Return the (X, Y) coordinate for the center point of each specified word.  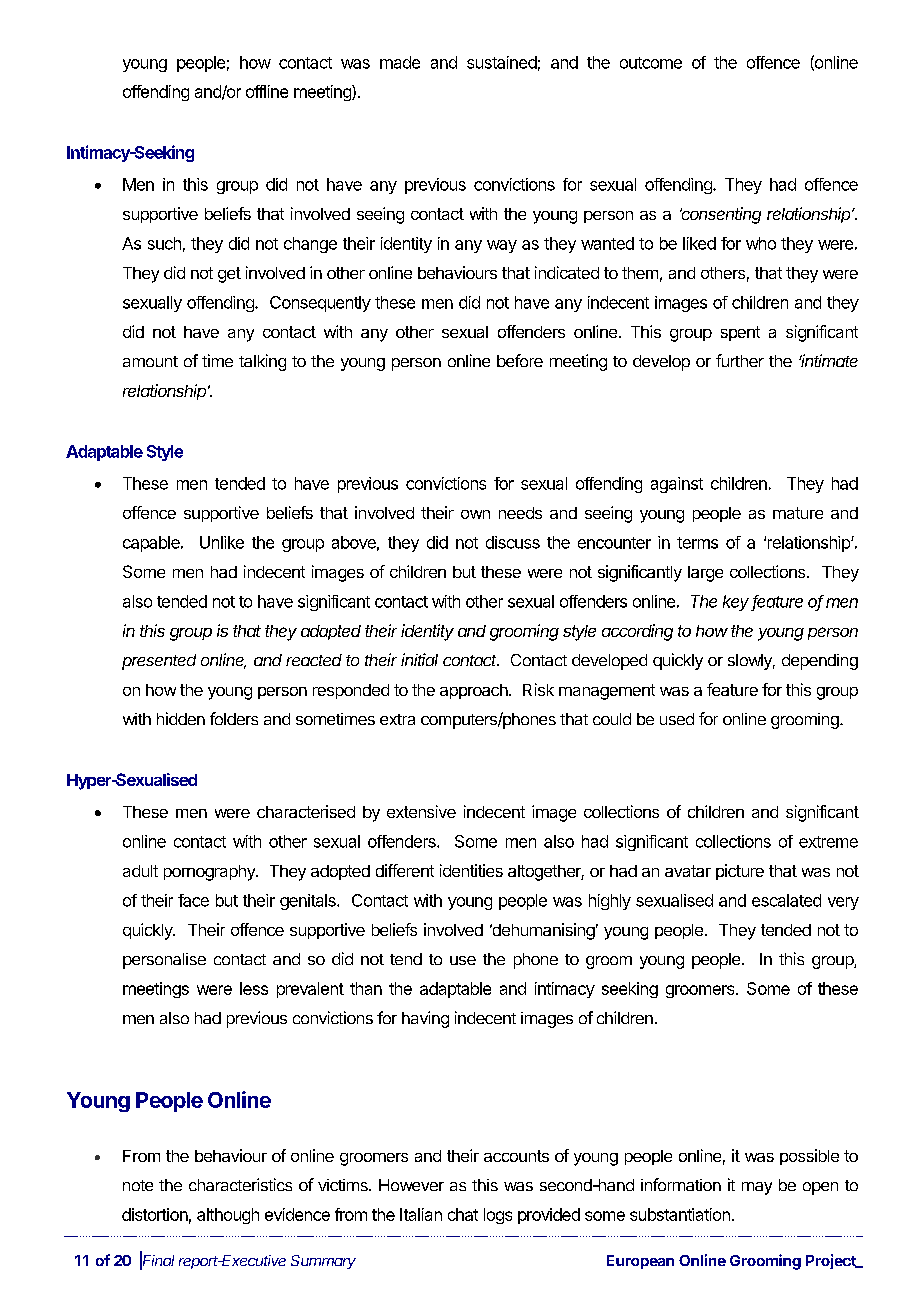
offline (267, 91)
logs (498, 1216)
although (228, 1216)
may (757, 1188)
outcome (651, 63)
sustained (502, 62)
